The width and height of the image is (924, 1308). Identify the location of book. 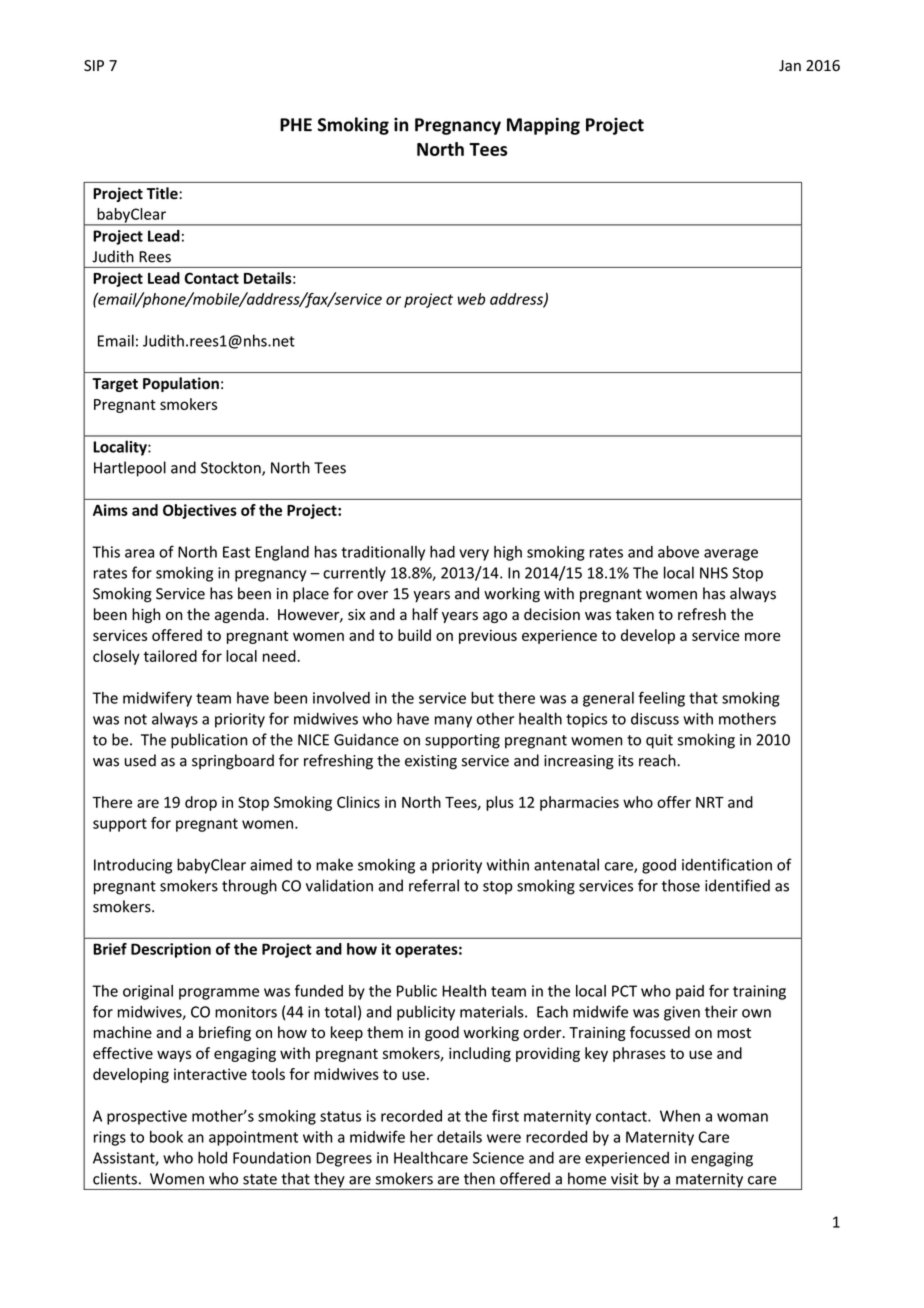
(166, 1137).
